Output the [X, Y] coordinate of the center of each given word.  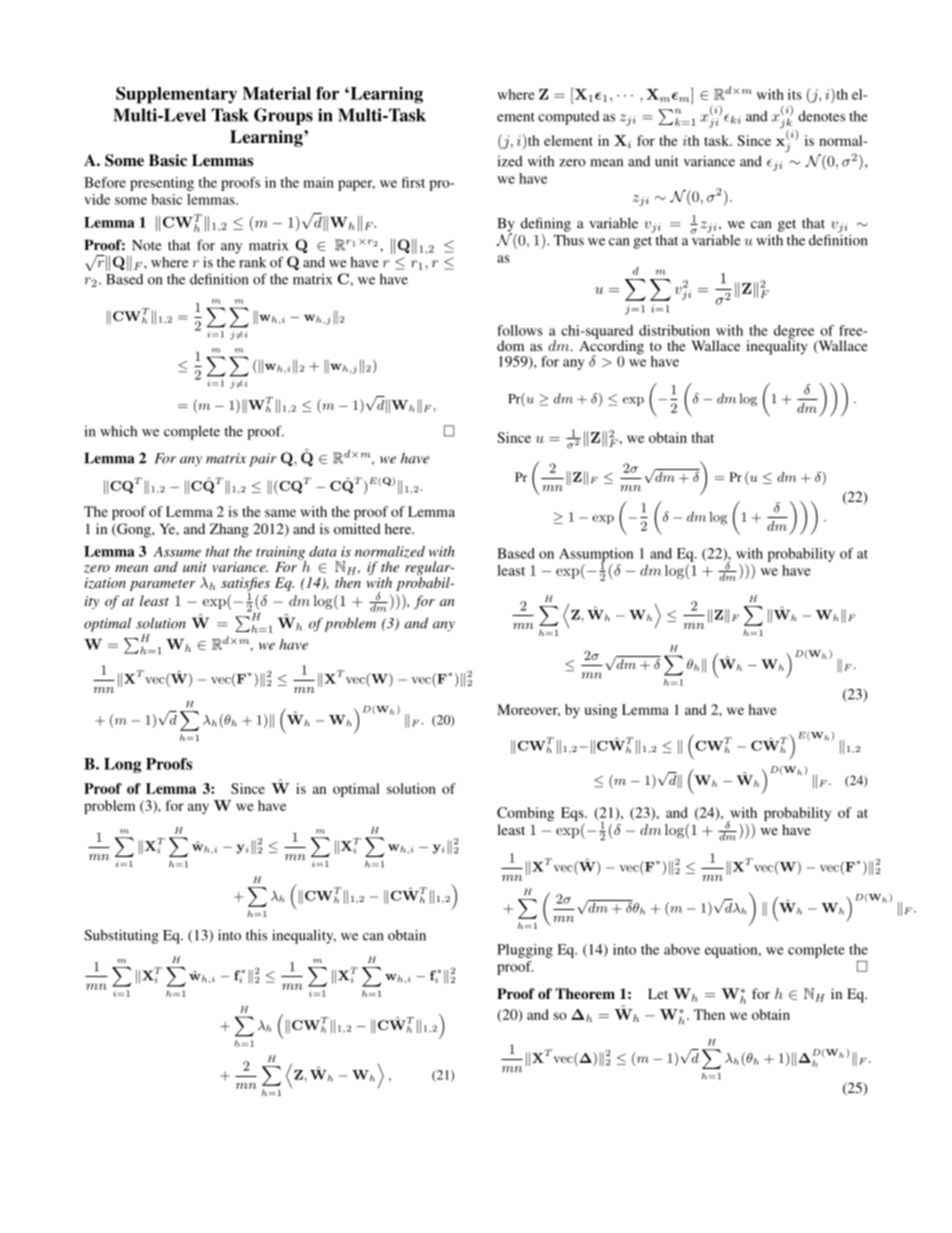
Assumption [596, 556]
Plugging [525, 951]
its [795, 94]
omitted [357, 528]
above [682, 949]
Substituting [121, 936]
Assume [177, 551]
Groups [283, 116]
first [413, 182]
